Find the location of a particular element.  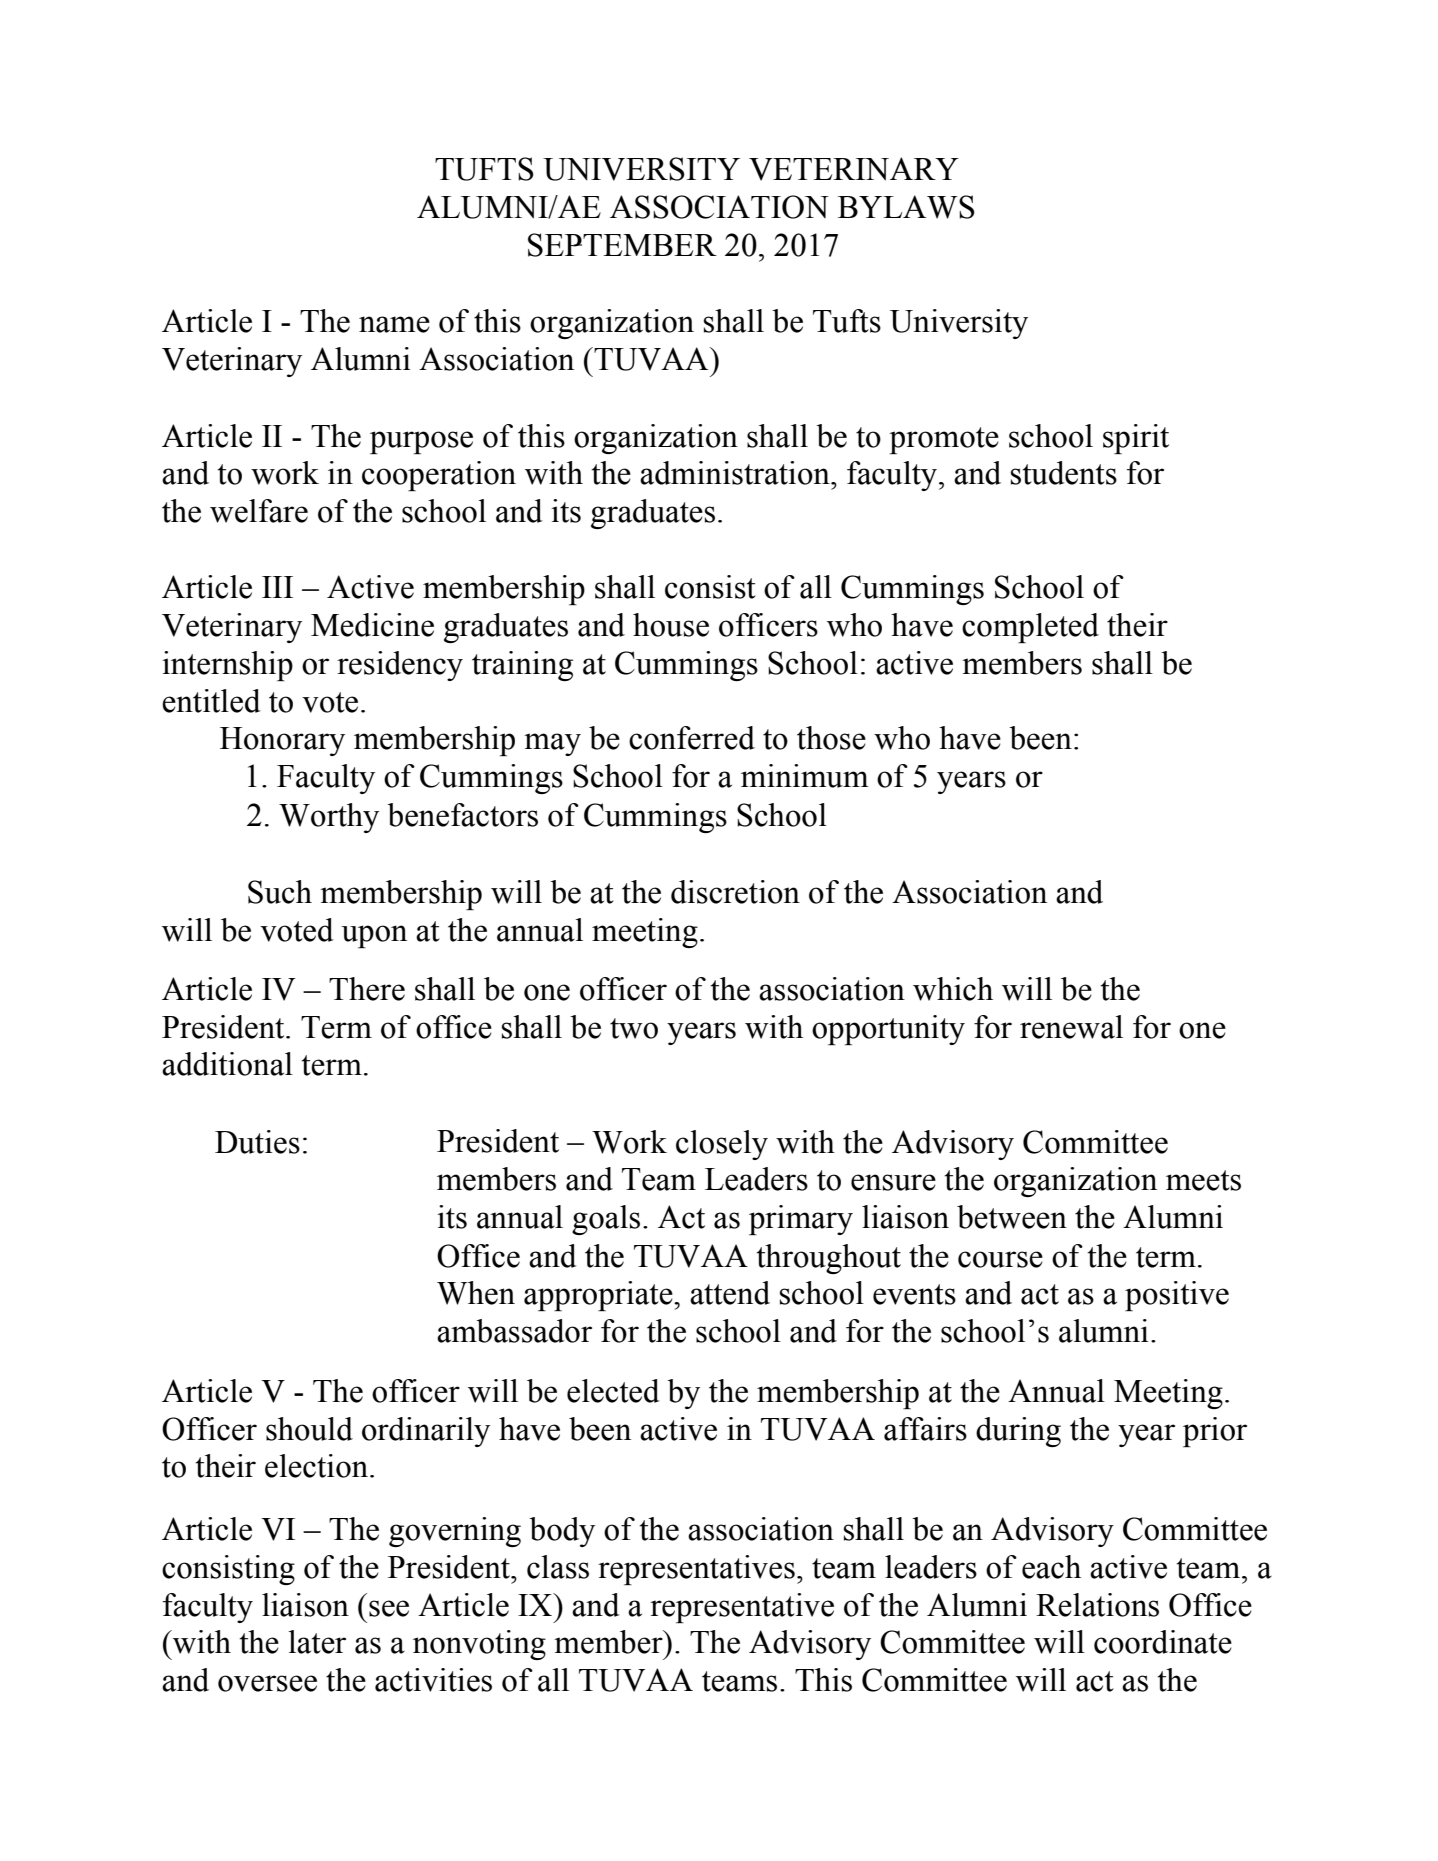

class is located at coordinates (558, 1567).
